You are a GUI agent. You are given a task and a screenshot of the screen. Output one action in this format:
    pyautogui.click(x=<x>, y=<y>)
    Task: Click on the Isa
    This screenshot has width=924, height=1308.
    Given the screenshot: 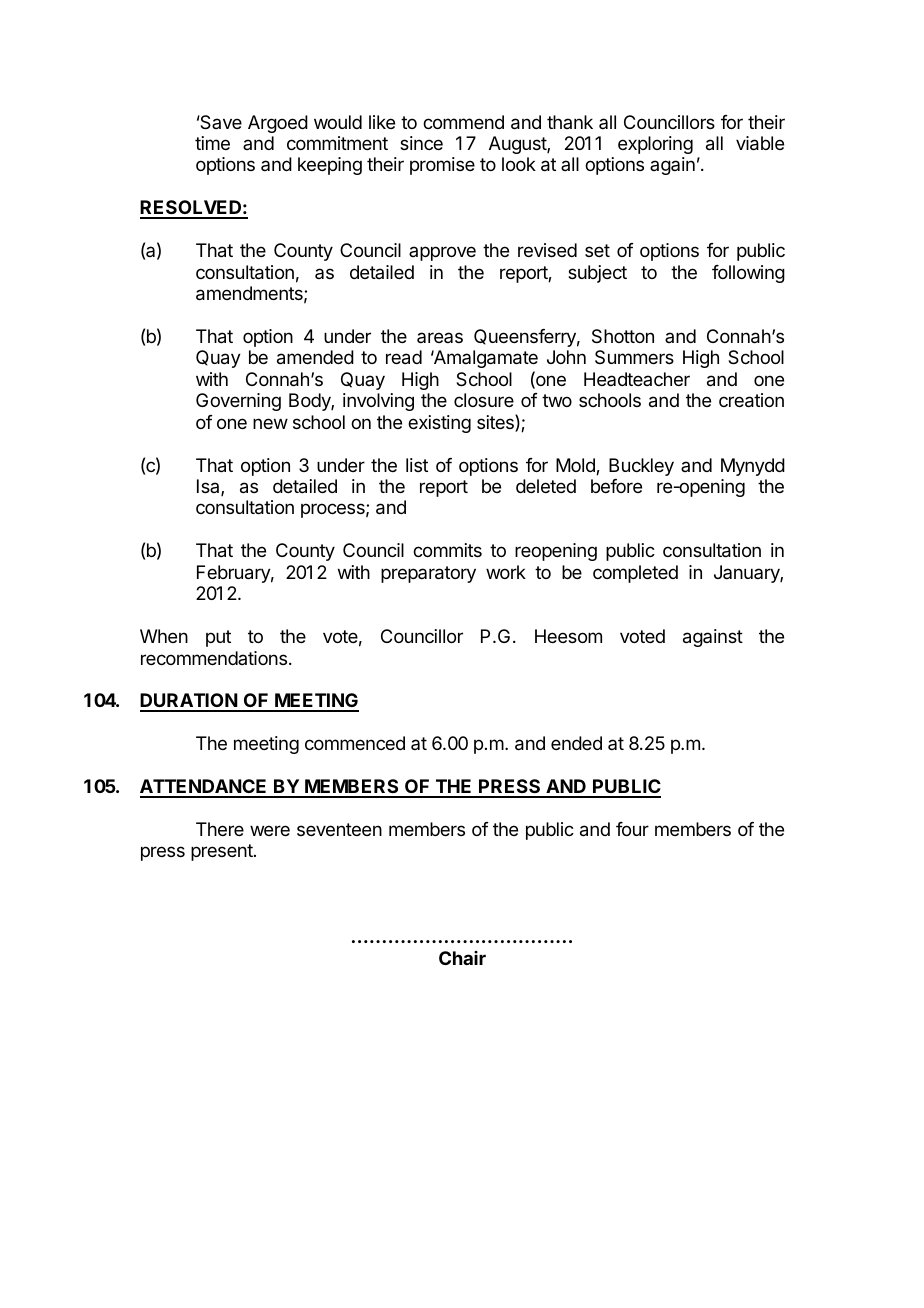 What is the action you would take?
    pyautogui.click(x=209, y=487)
